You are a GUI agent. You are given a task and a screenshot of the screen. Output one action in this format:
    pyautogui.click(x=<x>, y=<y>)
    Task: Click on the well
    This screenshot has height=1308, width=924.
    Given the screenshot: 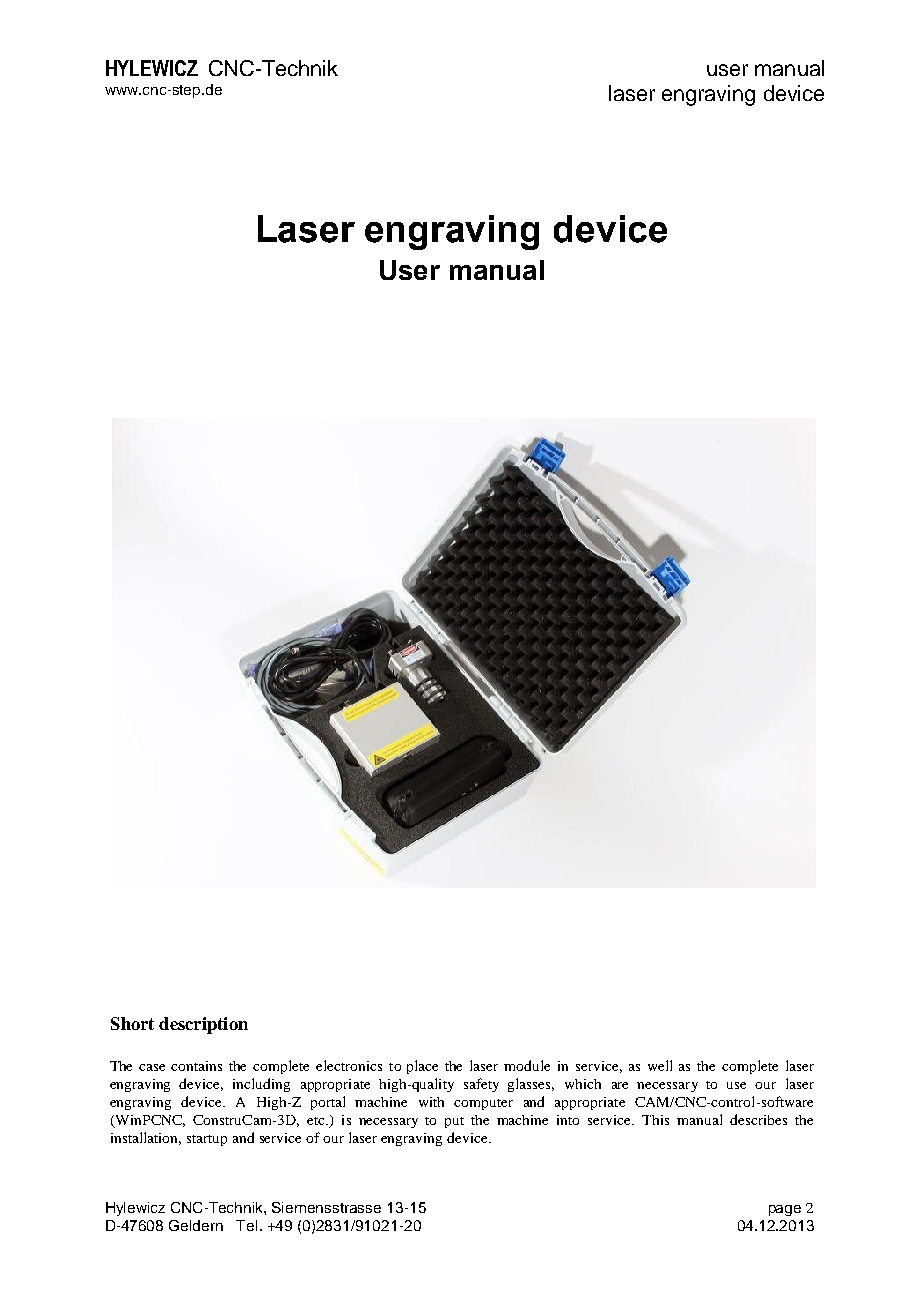 What is the action you would take?
    pyautogui.click(x=660, y=1065)
